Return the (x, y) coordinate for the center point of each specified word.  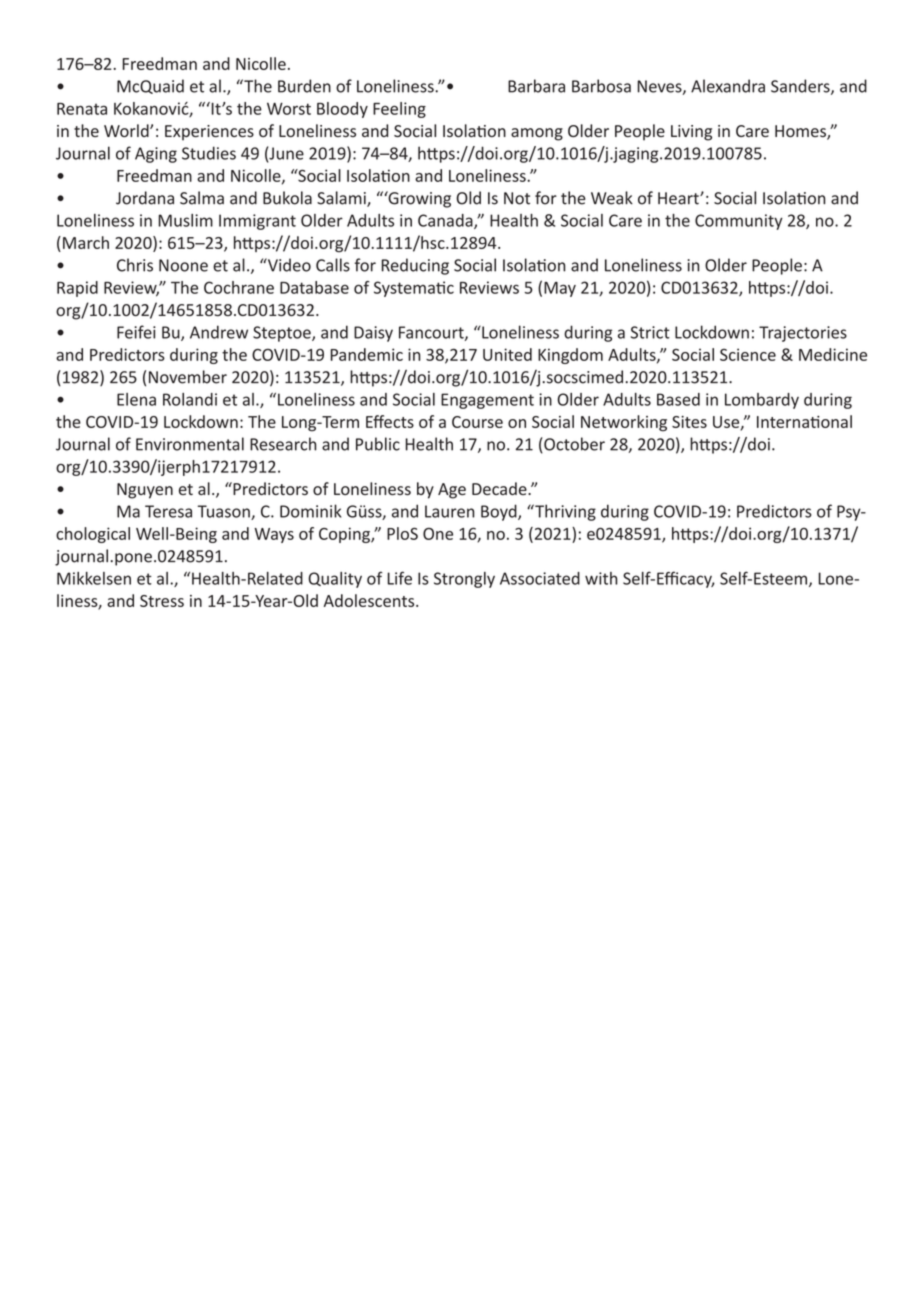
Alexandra (728, 86)
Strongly (464, 580)
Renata (82, 109)
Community (739, 222)
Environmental (190, 444)
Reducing (415, 266)
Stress (162, 601)
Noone (183, 265)
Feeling (399, 110)
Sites (689, 422)
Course (477, 422)
